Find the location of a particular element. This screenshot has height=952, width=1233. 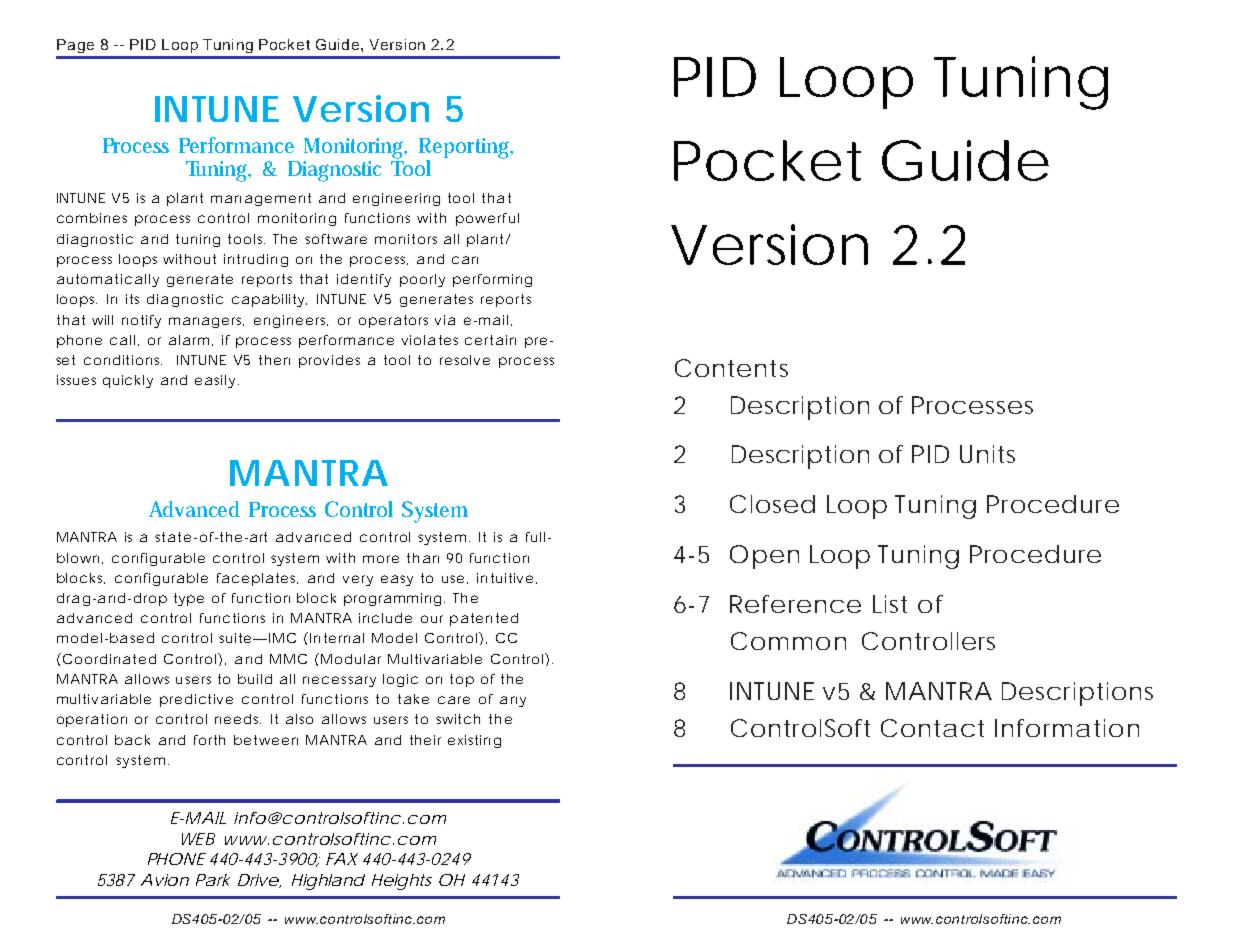

Closed is located at coordinates (772, 504).
